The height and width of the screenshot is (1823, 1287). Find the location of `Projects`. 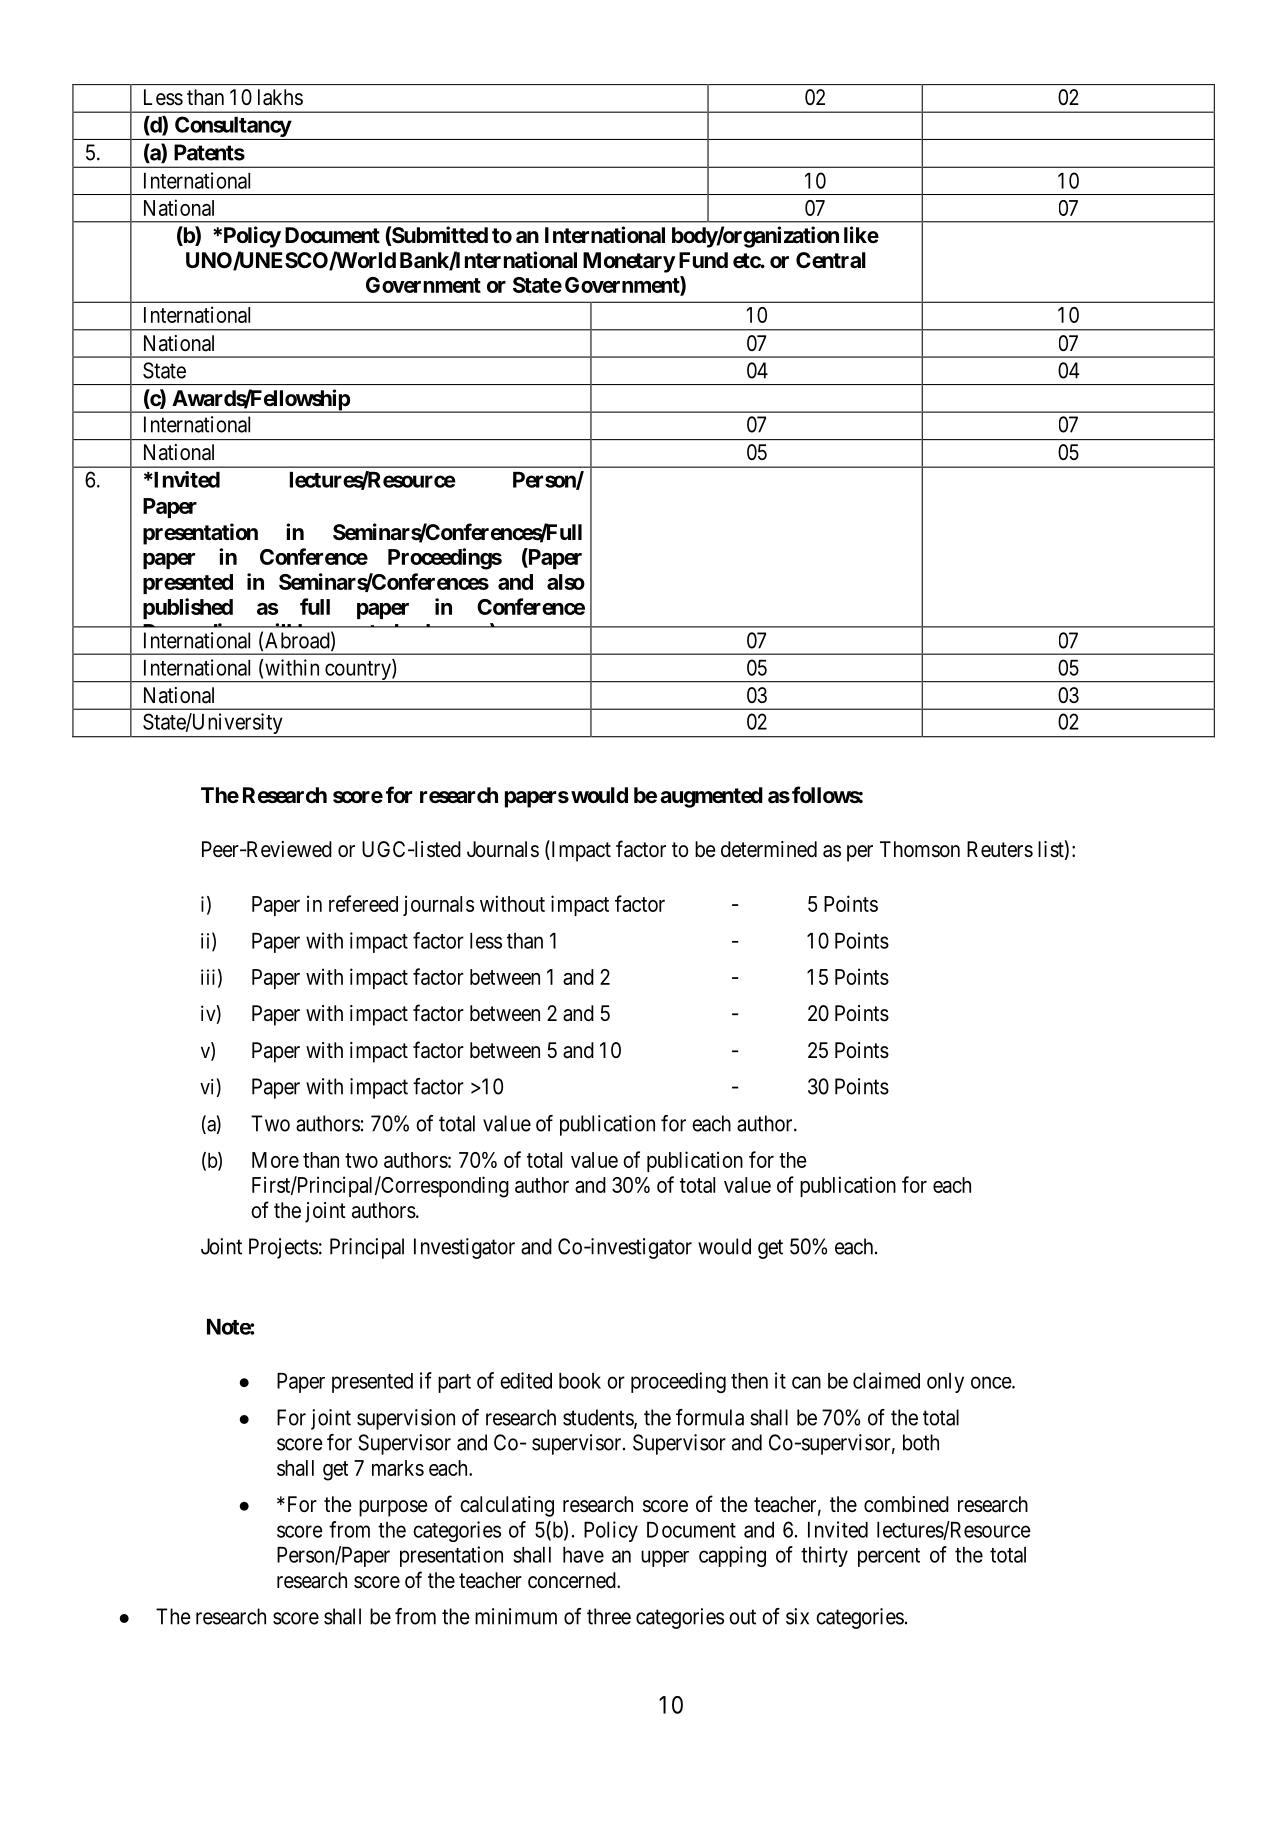

Projects is located at coordinates (283, 1248).
